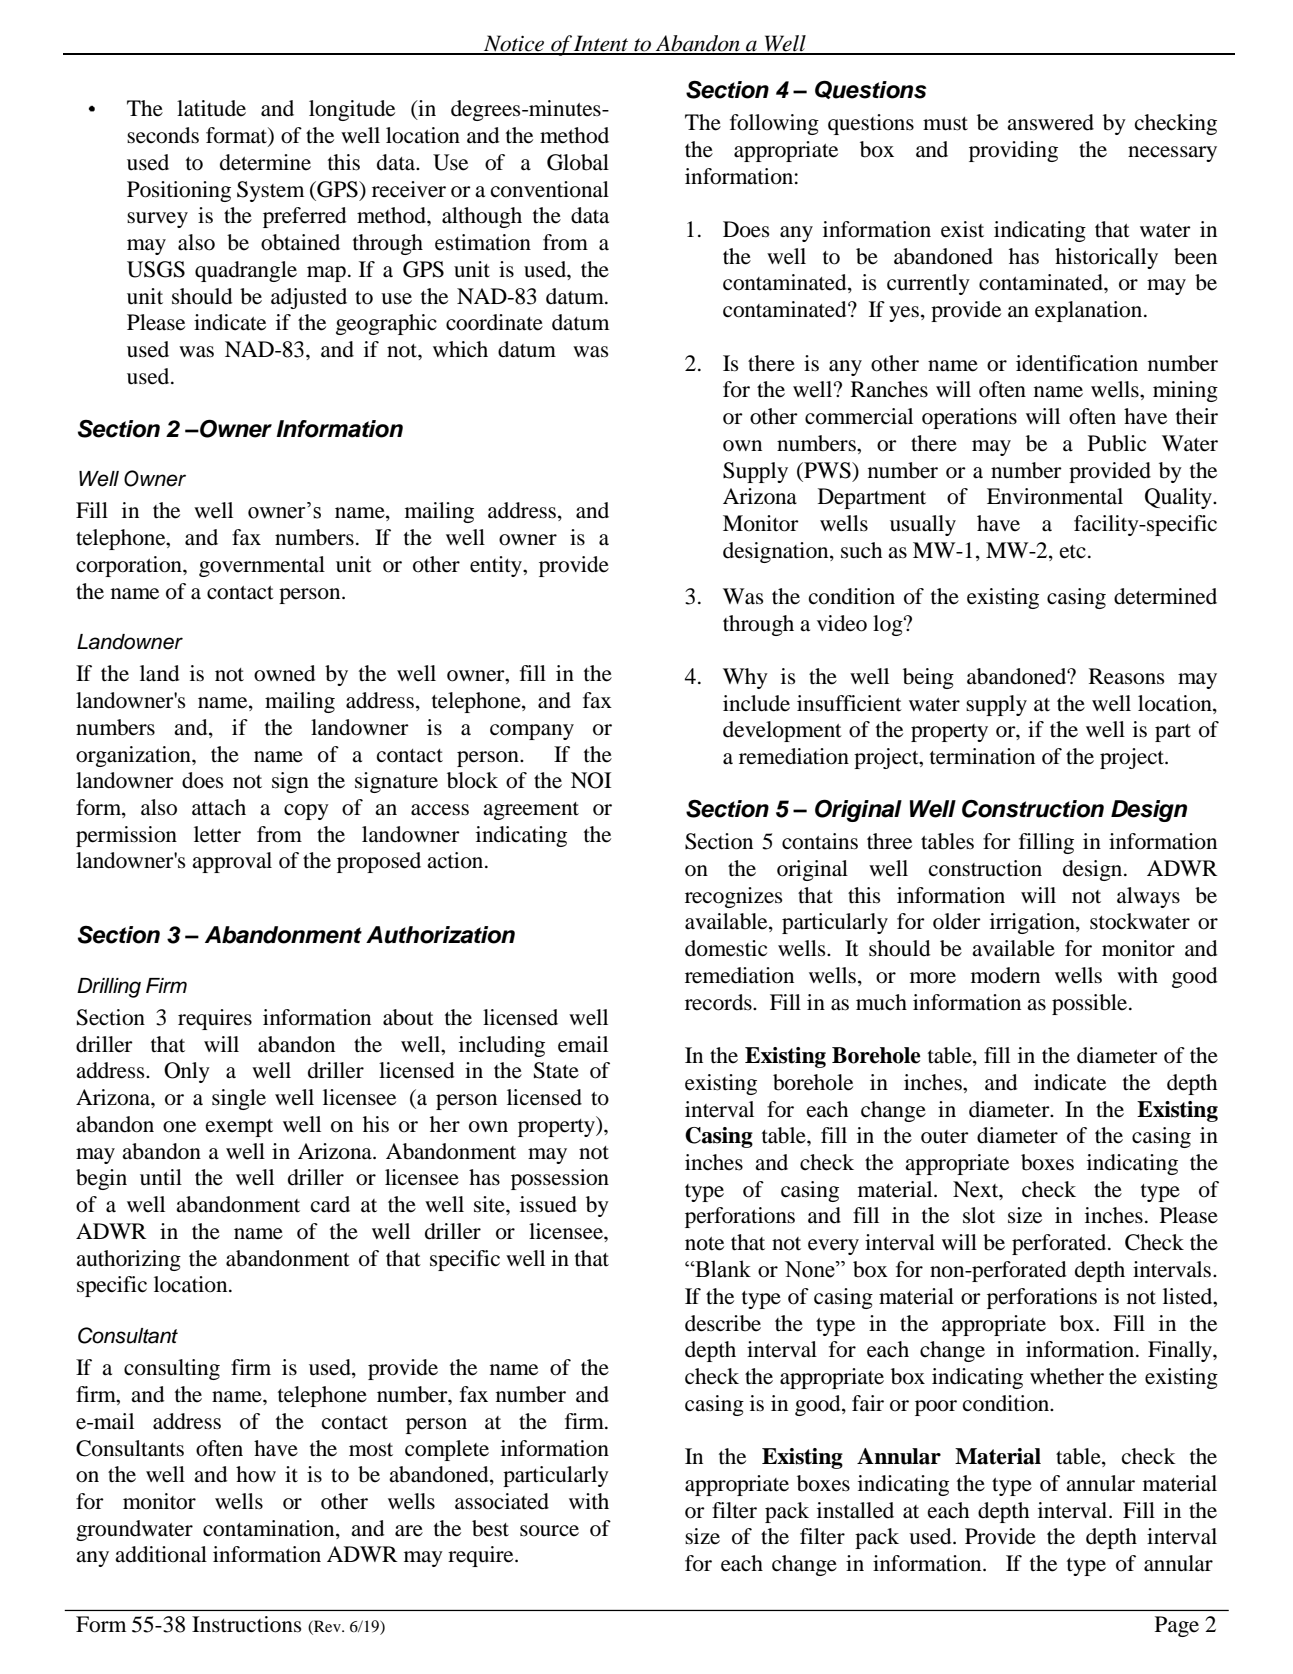 The width and height of the page is (1293, 1674). What do you see at coordinates (217, 834) in the page?
I see `letter` at bounding box center [217, 834].
